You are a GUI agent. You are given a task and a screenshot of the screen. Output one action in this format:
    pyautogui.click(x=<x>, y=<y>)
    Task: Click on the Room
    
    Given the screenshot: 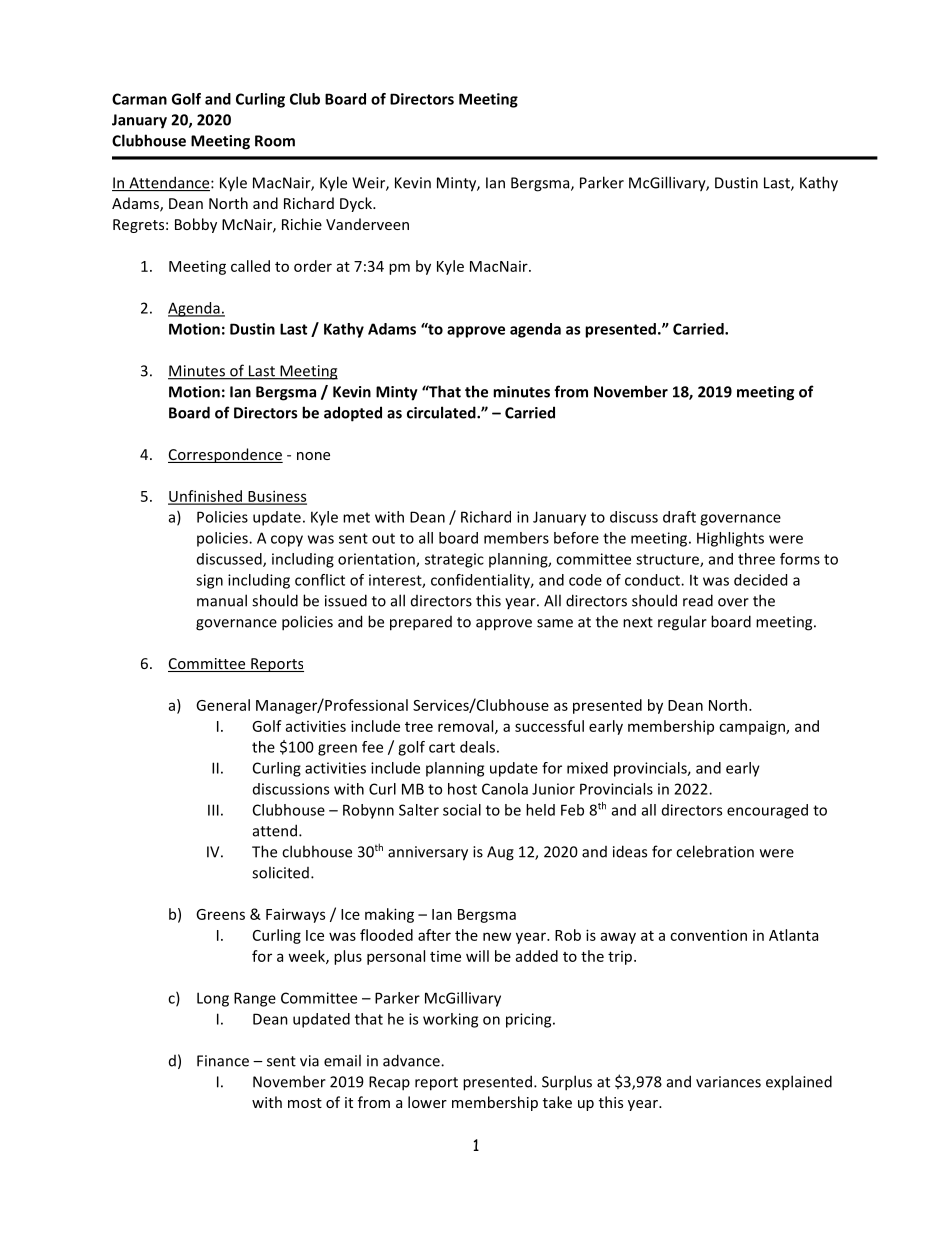 What is the action you would take?
    pyautogui.click(x=275, y=141)
